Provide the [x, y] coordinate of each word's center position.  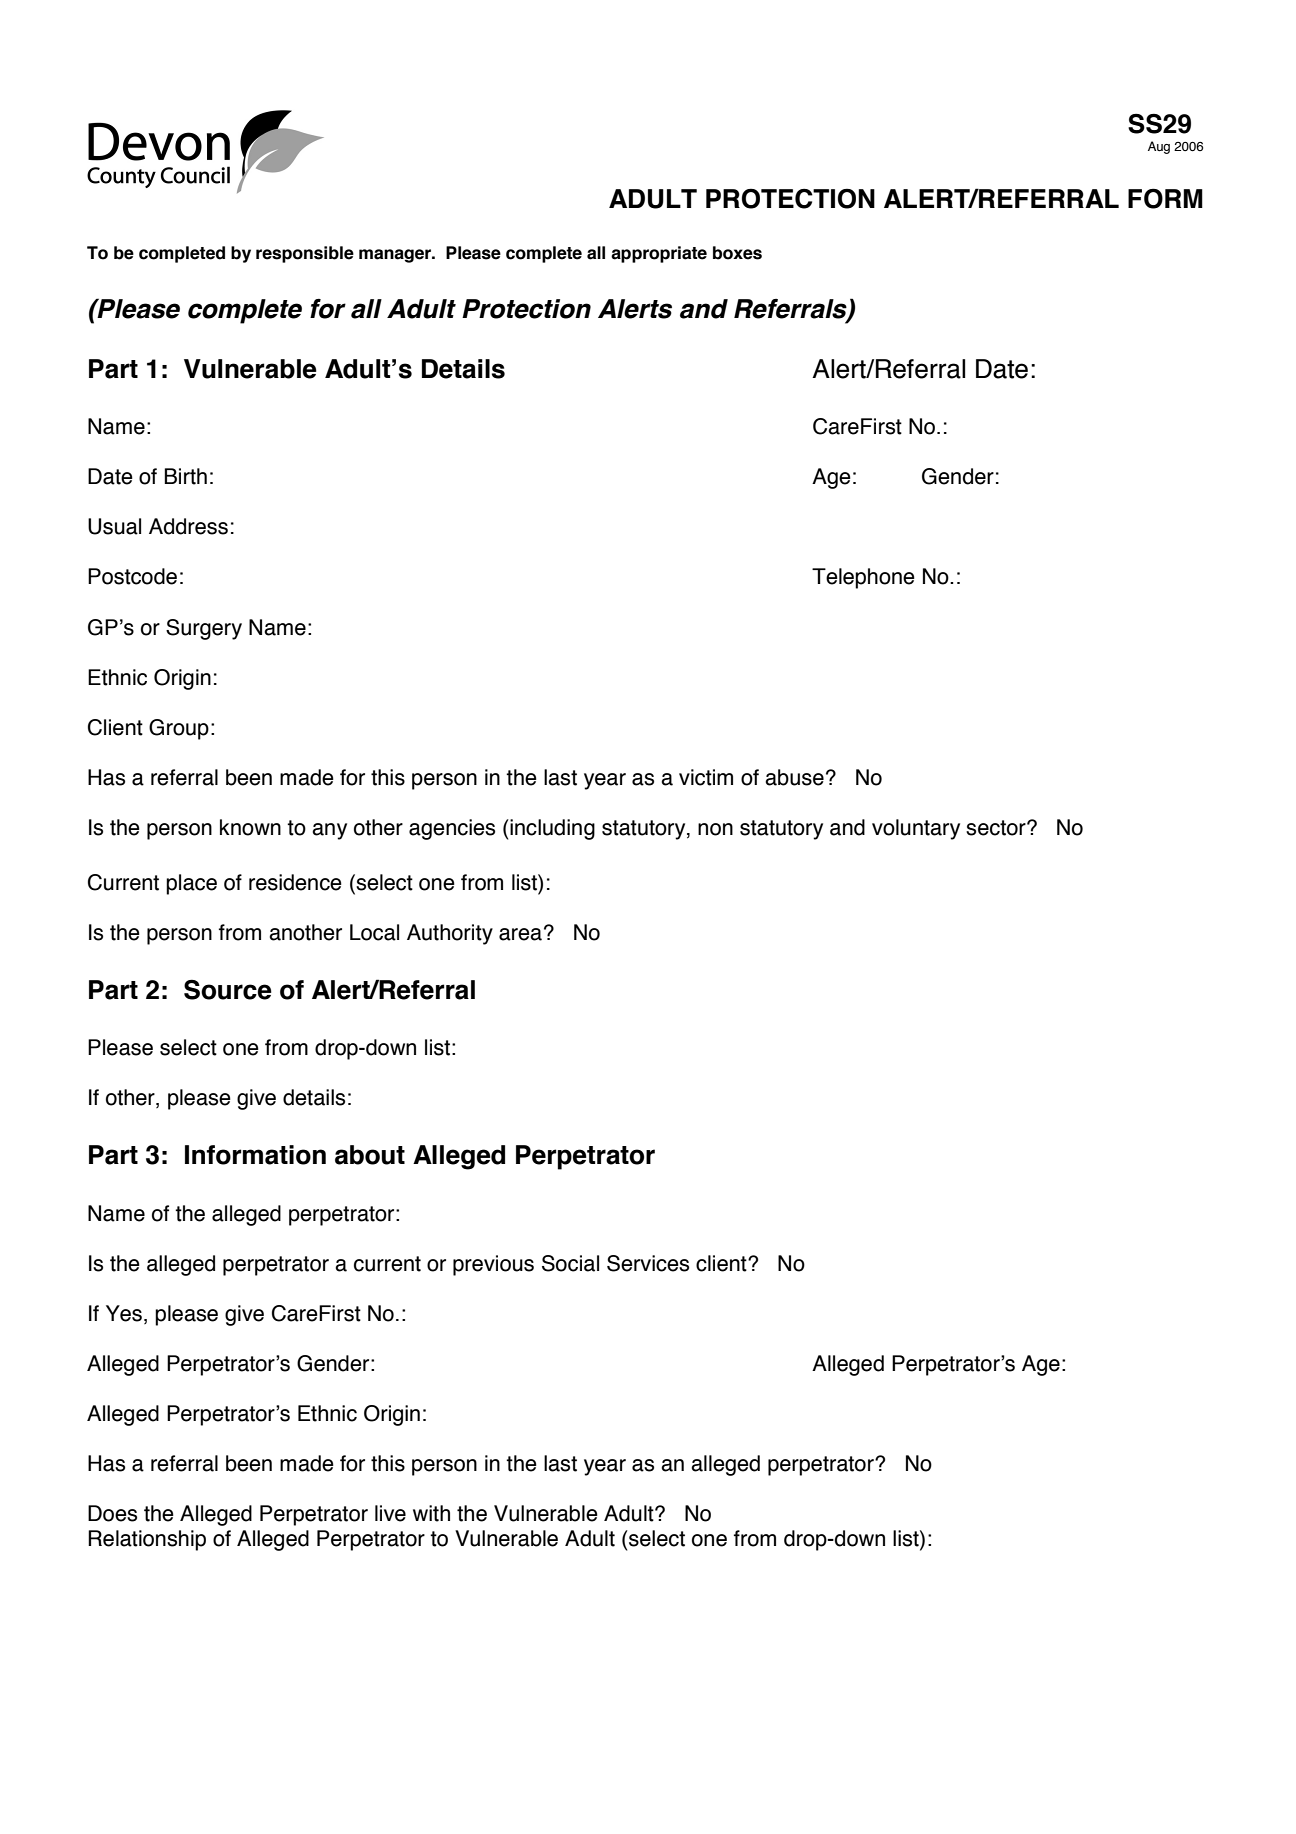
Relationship [147, 1540]
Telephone [863, 578]
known [250, 827]
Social [570, 1263]
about [370, 1155]
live [390, 1513]
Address [188, 526]
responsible [305, 254]
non [715, 829]
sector [997, 828]
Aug [1159, 147]
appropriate [659, 254]
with [431, 1513]
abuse [794, 777]
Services [648, 1263]
